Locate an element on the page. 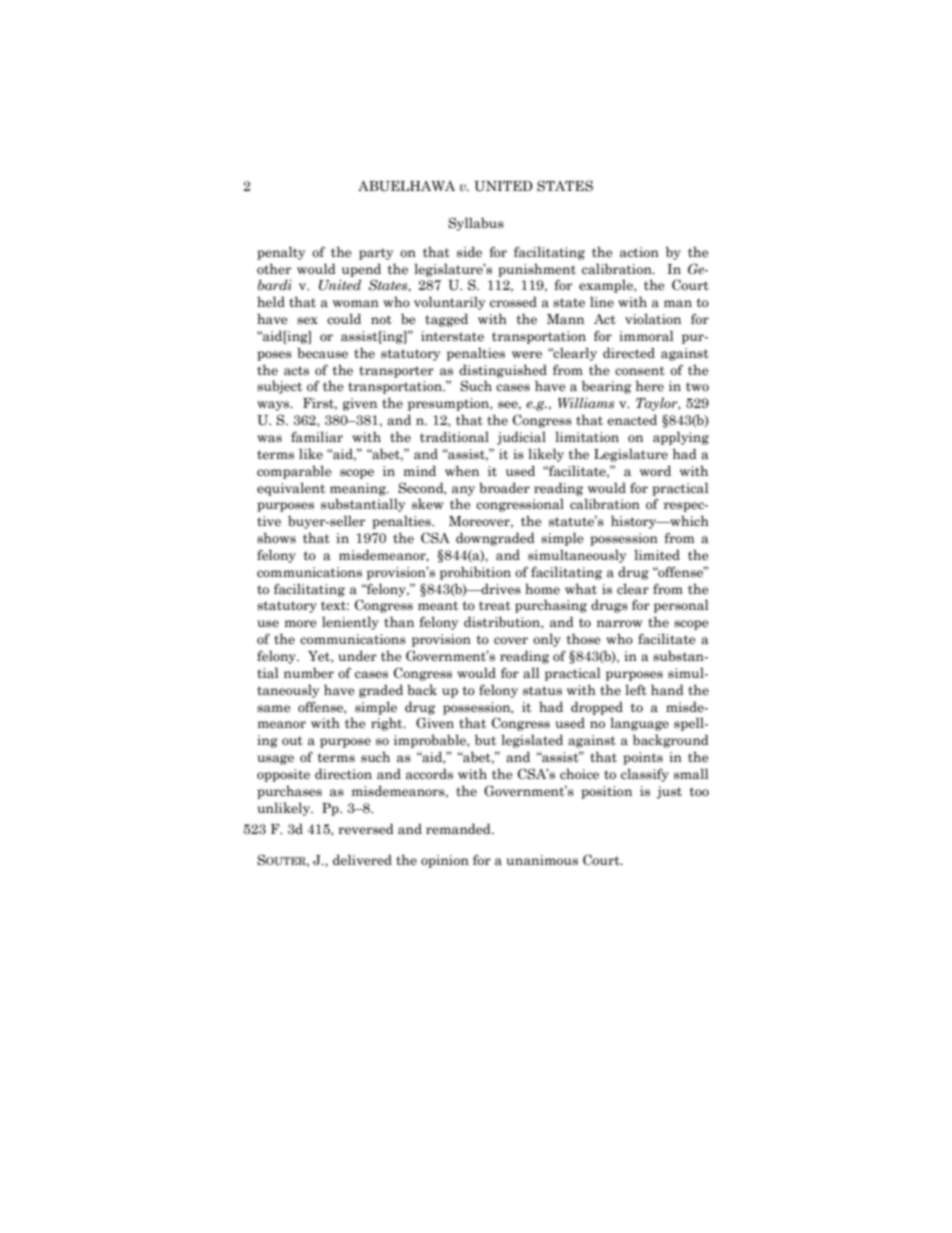 The height and width of the image is (1233, 952). action is located at coordinates (639, 252).
